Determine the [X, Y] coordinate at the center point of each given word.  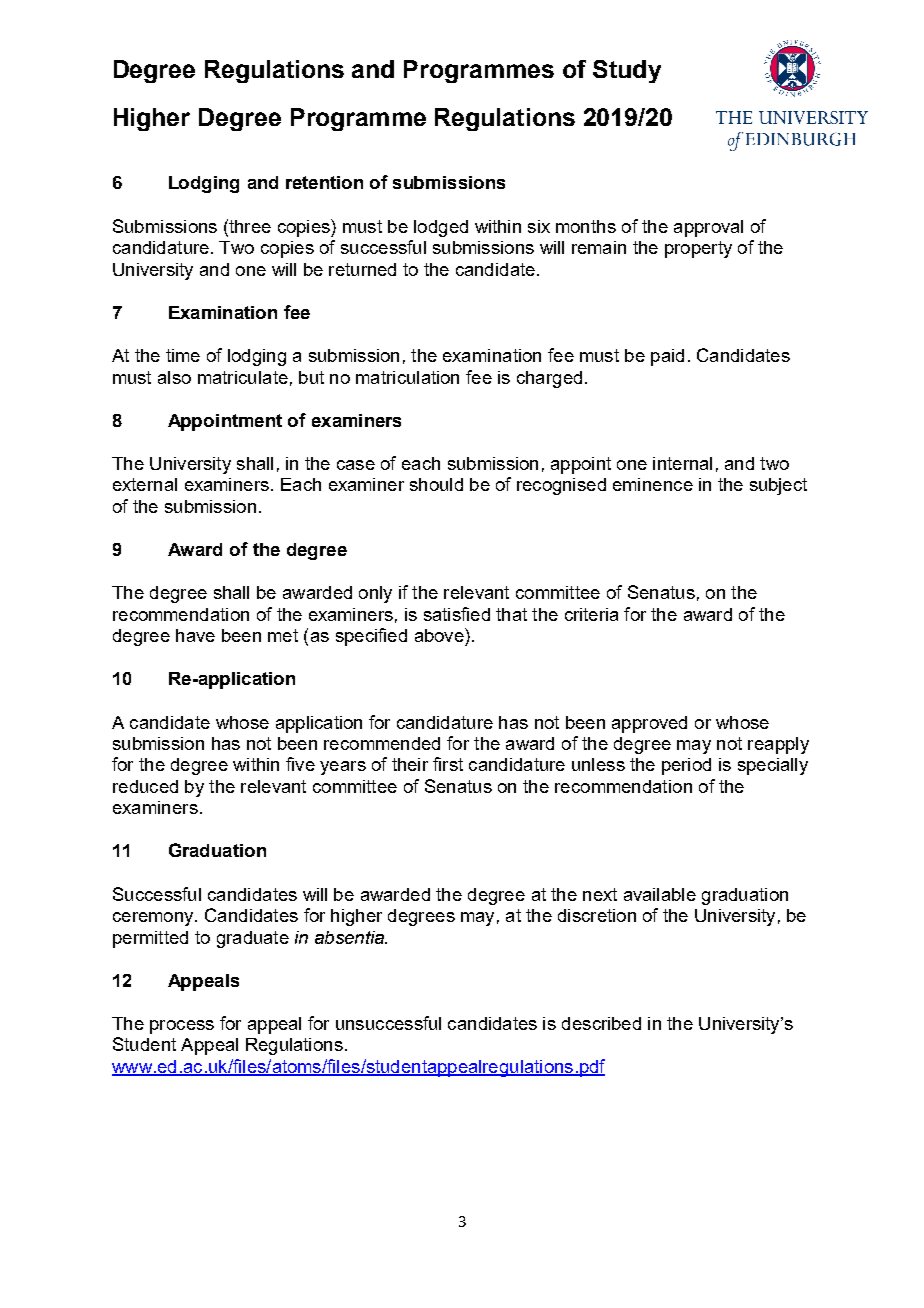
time [183, 355]
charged [549, 379]
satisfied [457, 614]
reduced [145, 786]
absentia [350, 937]
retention [324, 182]
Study [627, 71]
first [448, 764]
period [686, 766]
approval [708, 228]
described [601, 1023]
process [182, 1027]
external [145, 484]
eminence [653, 484]
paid [667, 357]
